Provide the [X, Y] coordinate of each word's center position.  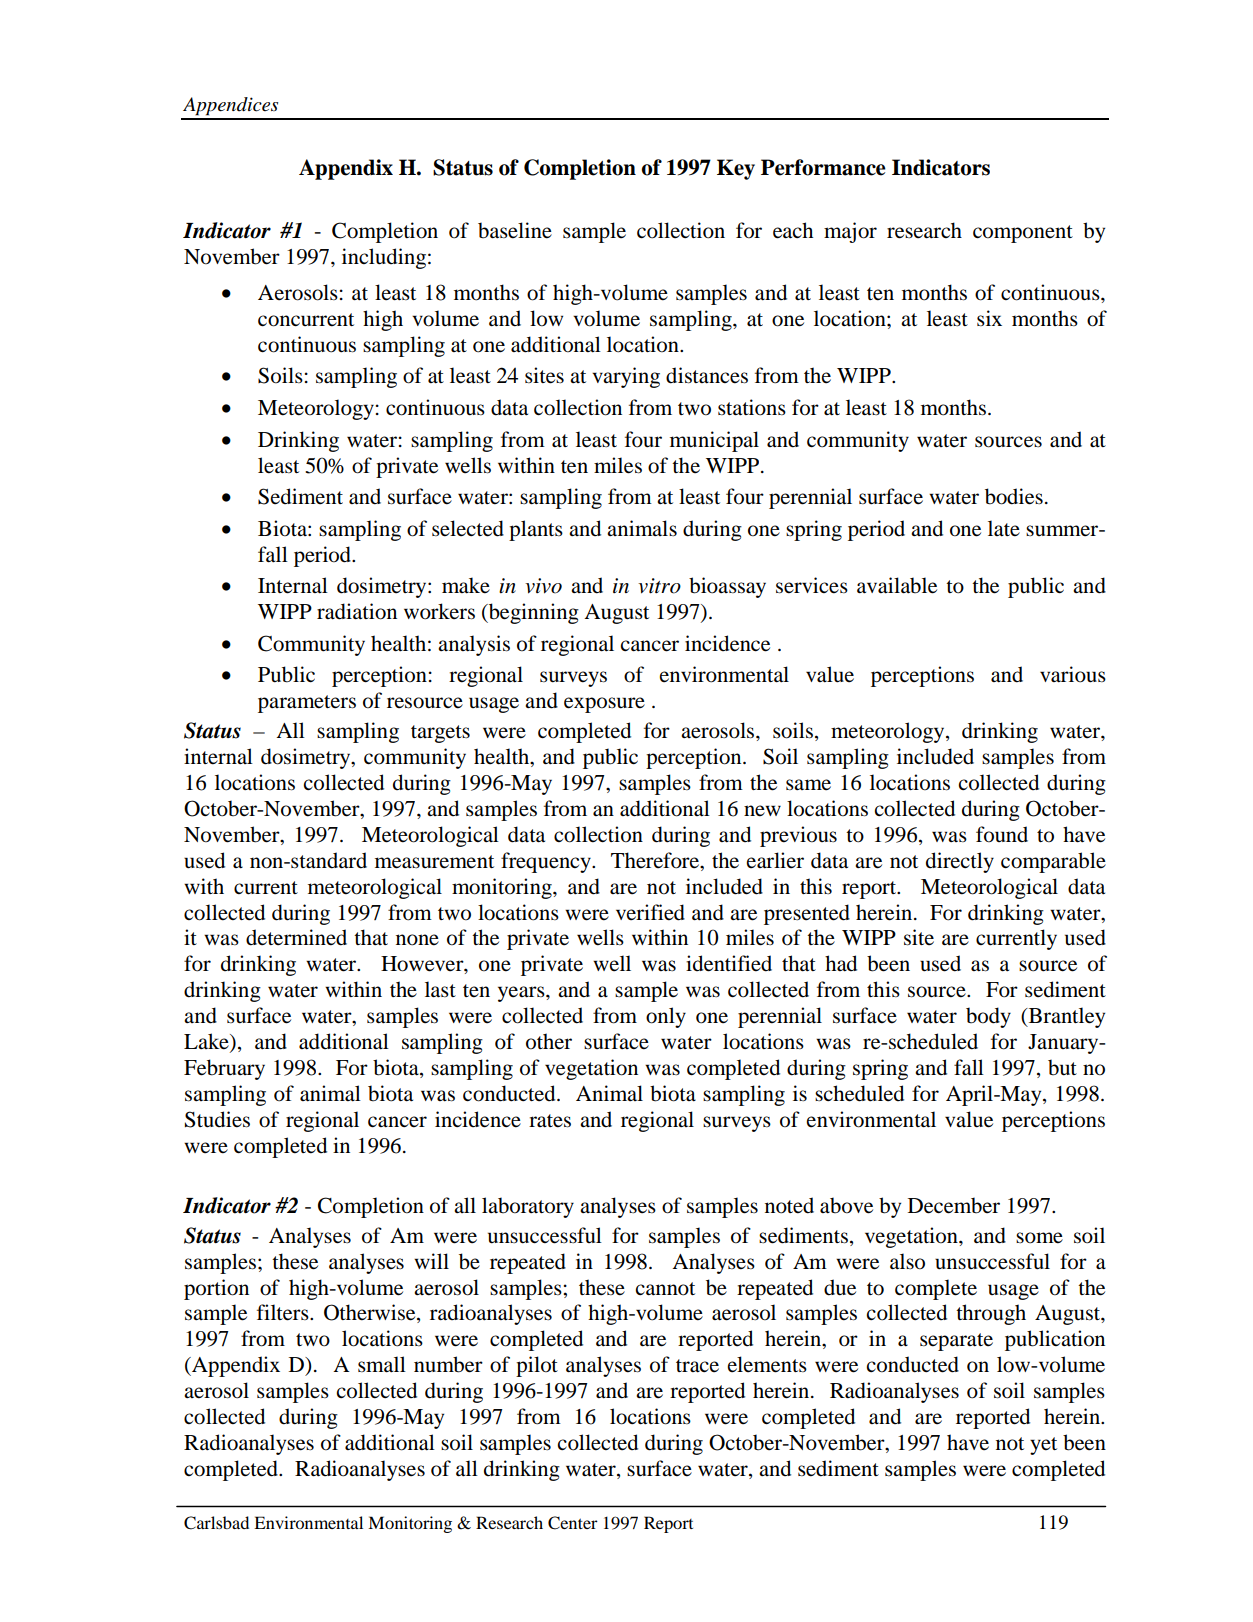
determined [296, 937]
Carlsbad [216, 1523]
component [1023, 234]
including [384, 258]
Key [736, 169]
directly [960, 862]
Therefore [656, 860]
